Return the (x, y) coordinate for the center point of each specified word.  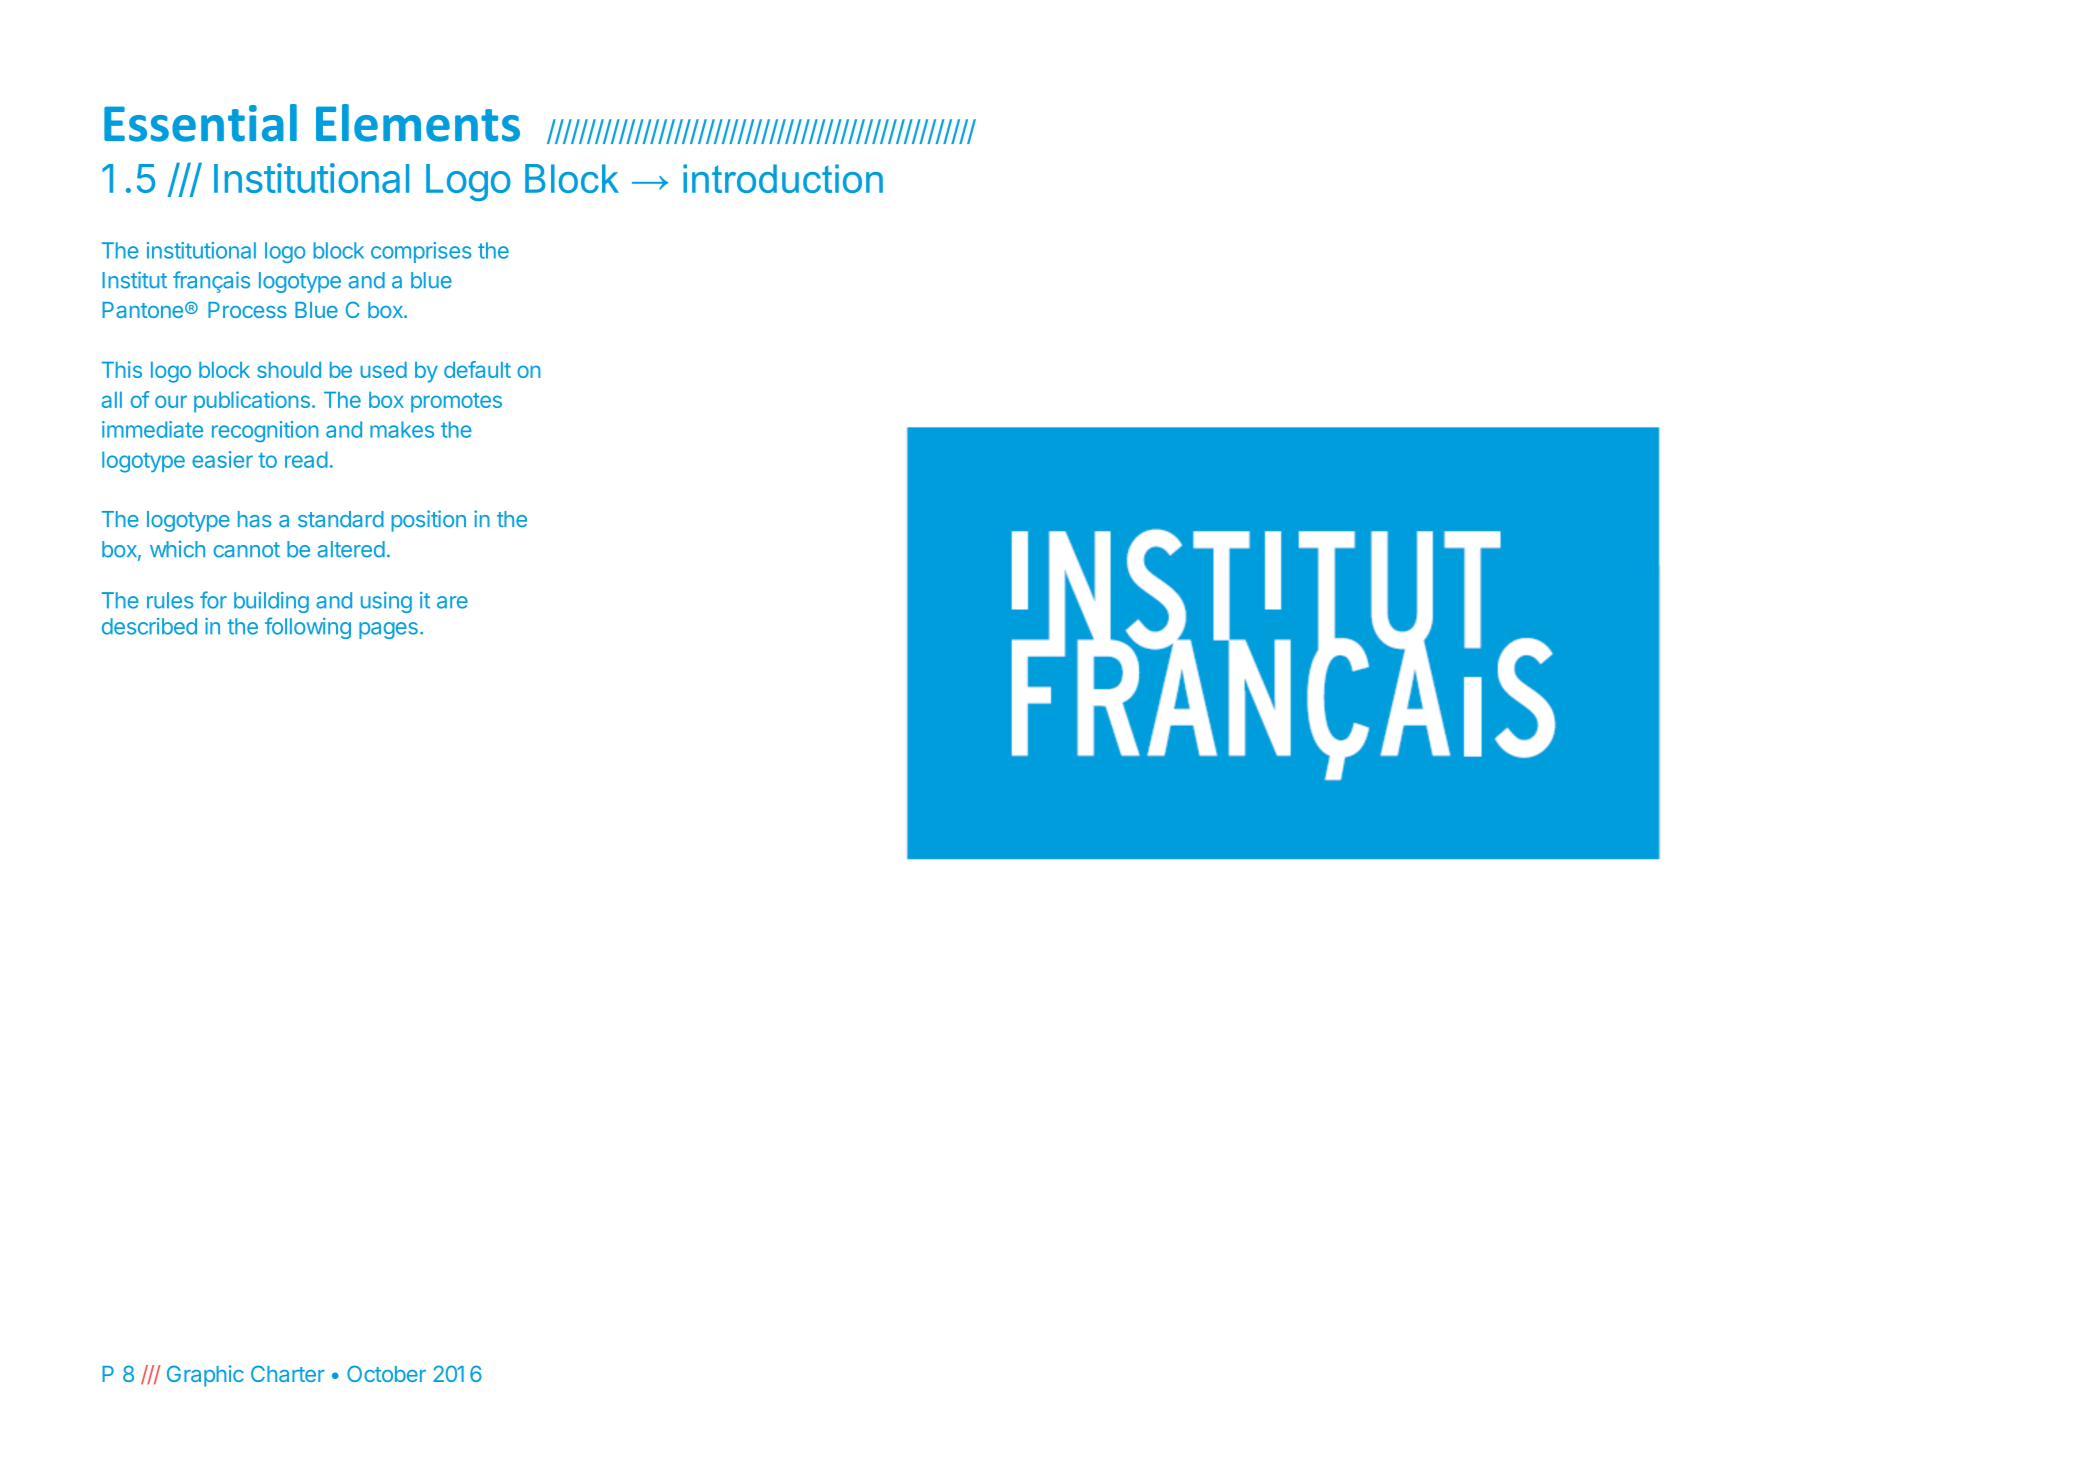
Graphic (205, 1376)
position (428, 521)
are (452, 602)
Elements (418, 123)
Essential (200, 123)
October (386, 1373)
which (177, 549)
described (149, 626)
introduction (783, 178)
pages (388, 630)
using (386, 602)
